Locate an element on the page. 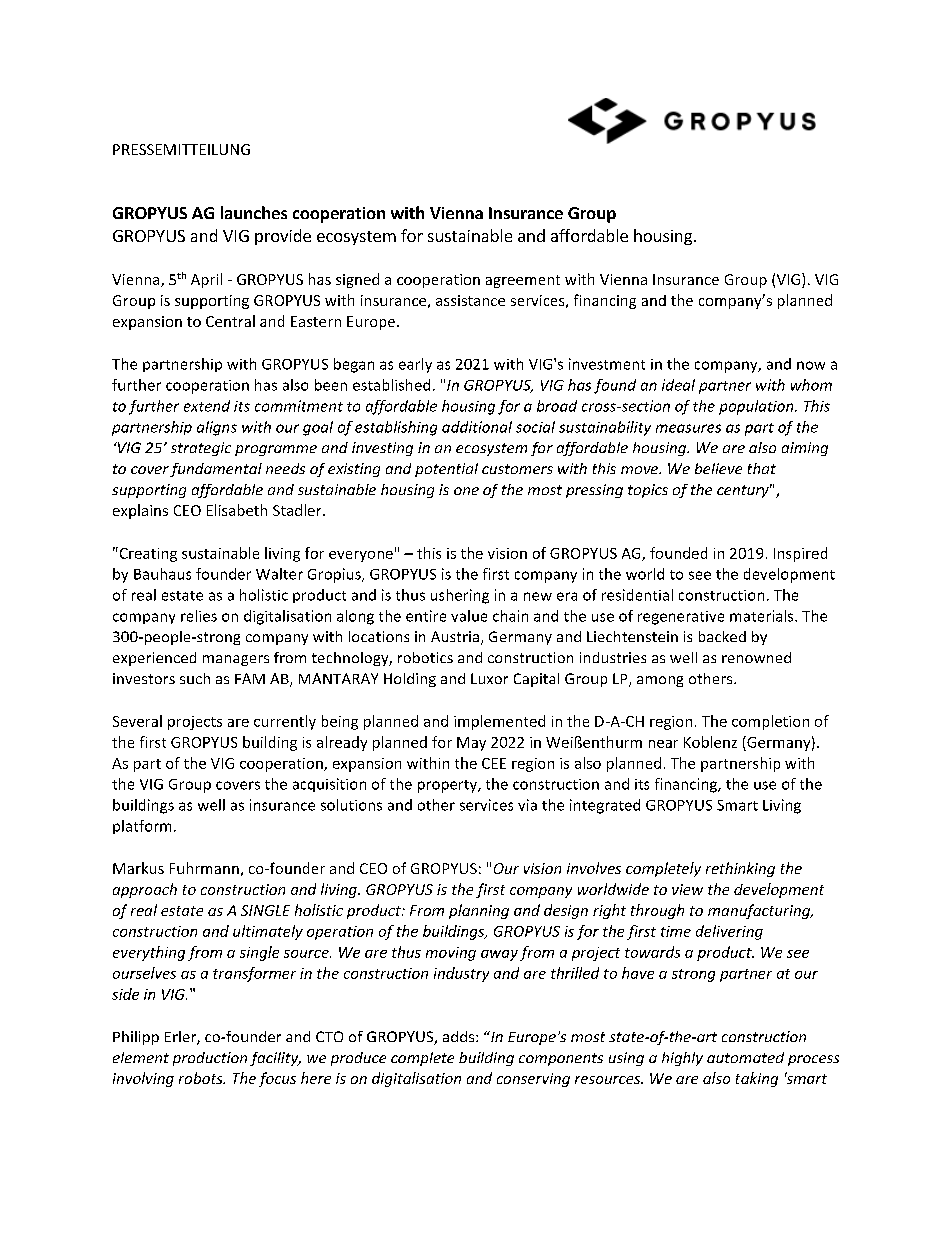 This document has width=952, height=1233. additional is located at coordinates (477, 427).
